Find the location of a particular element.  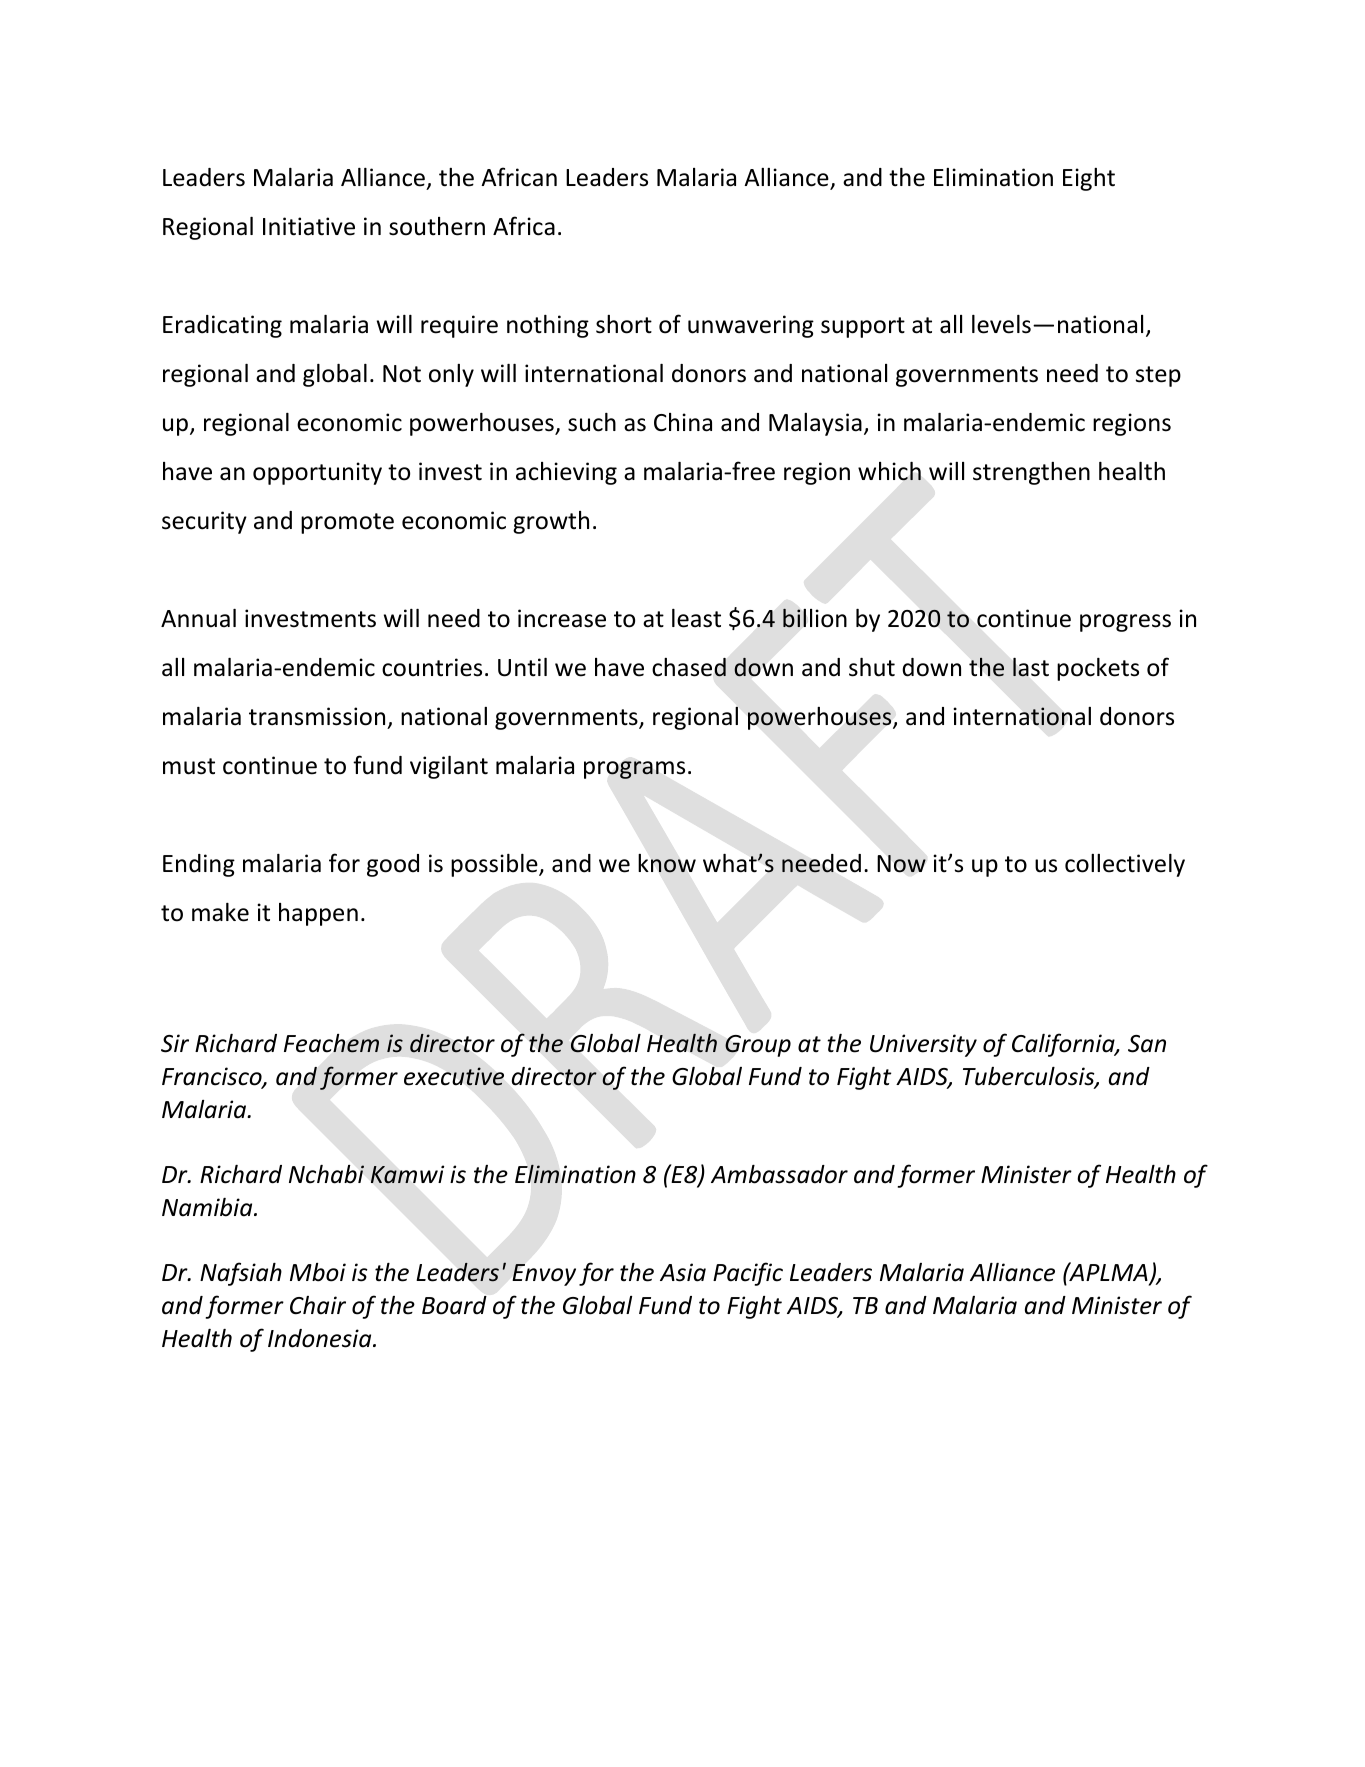

programs is located at coordinates (634, 770).
